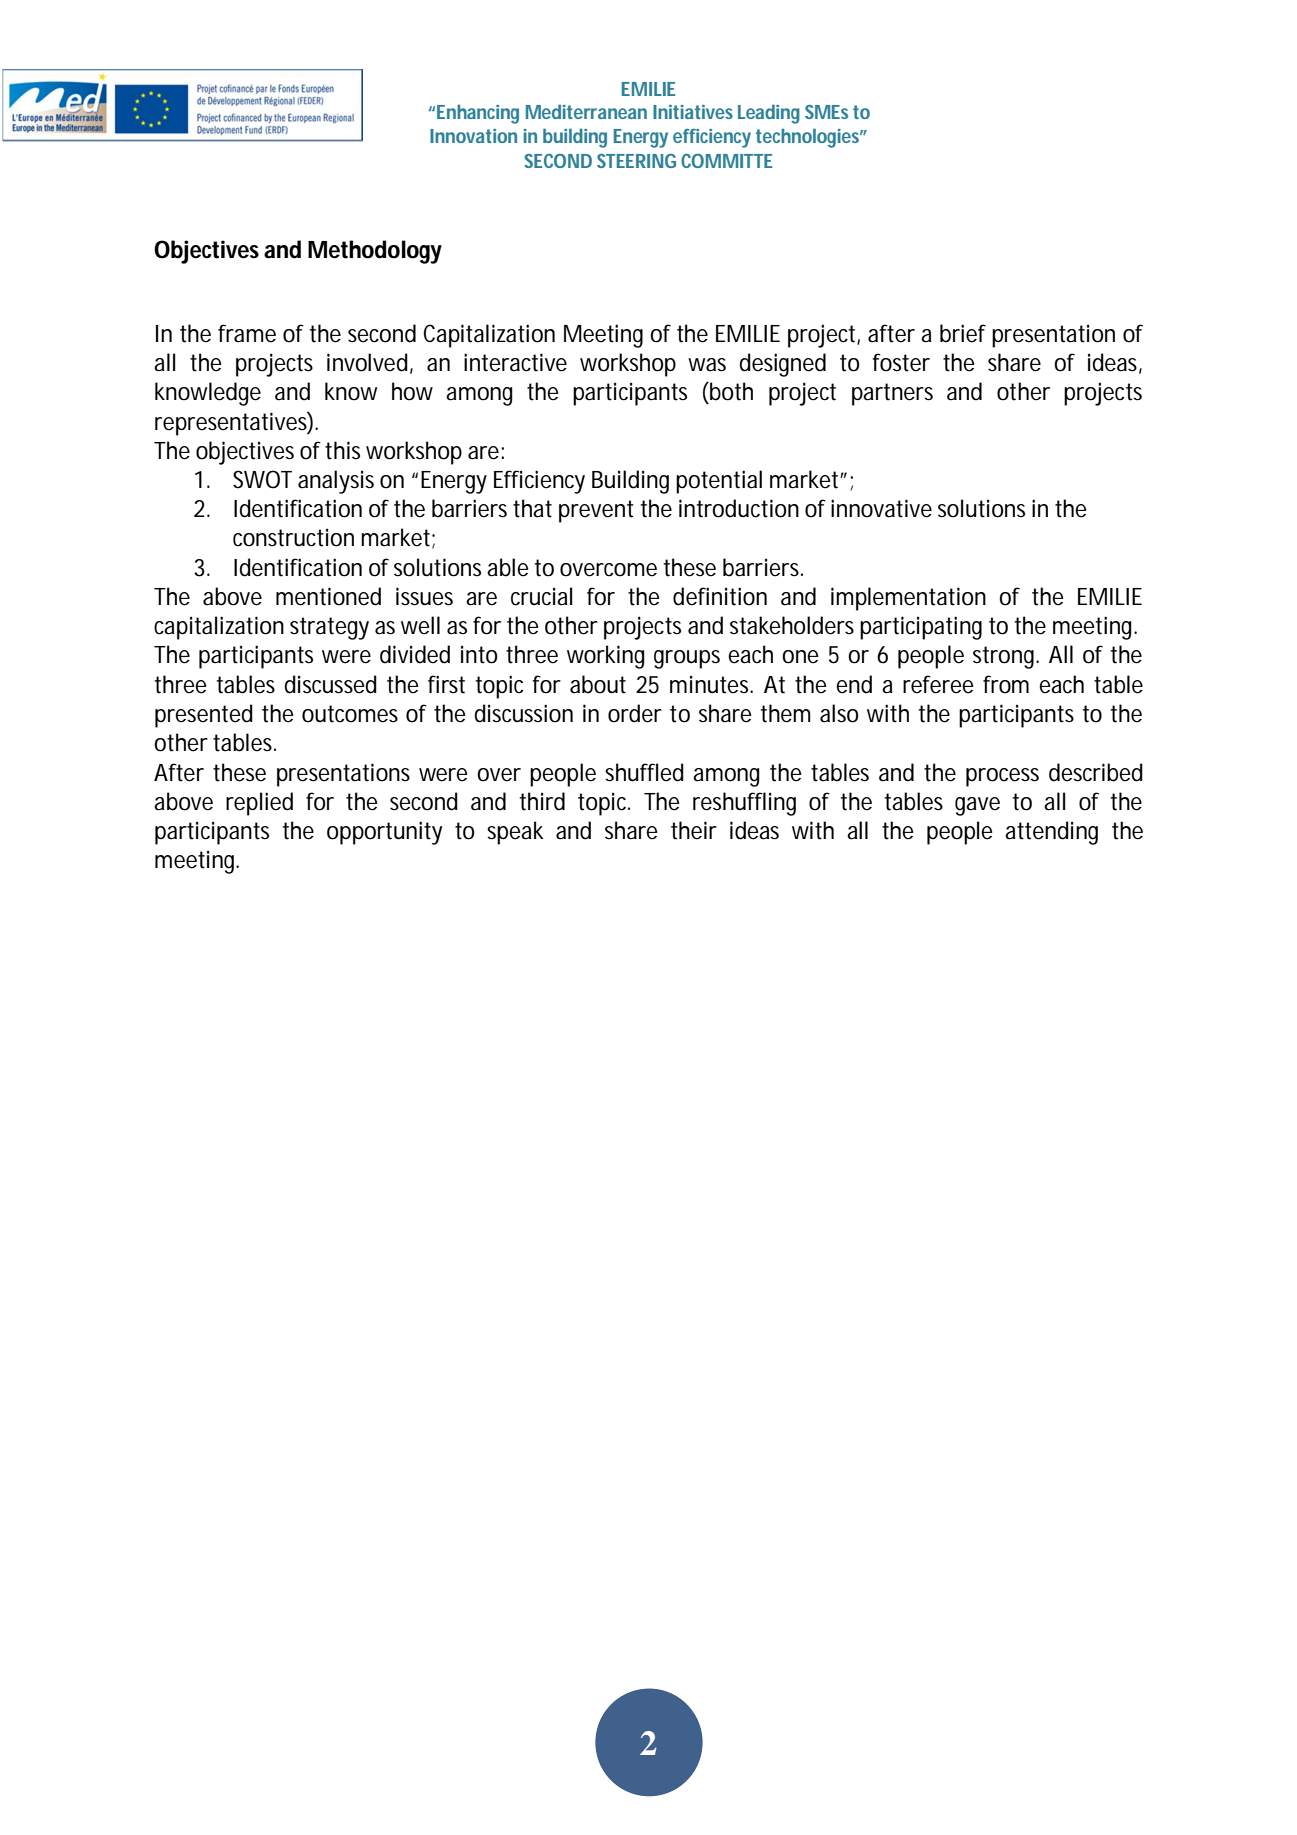 The width and height of the screenshot is (1297, 1835). Describe the element at coordinates (707, 365) in the screenshot. I see `was` at that location.
